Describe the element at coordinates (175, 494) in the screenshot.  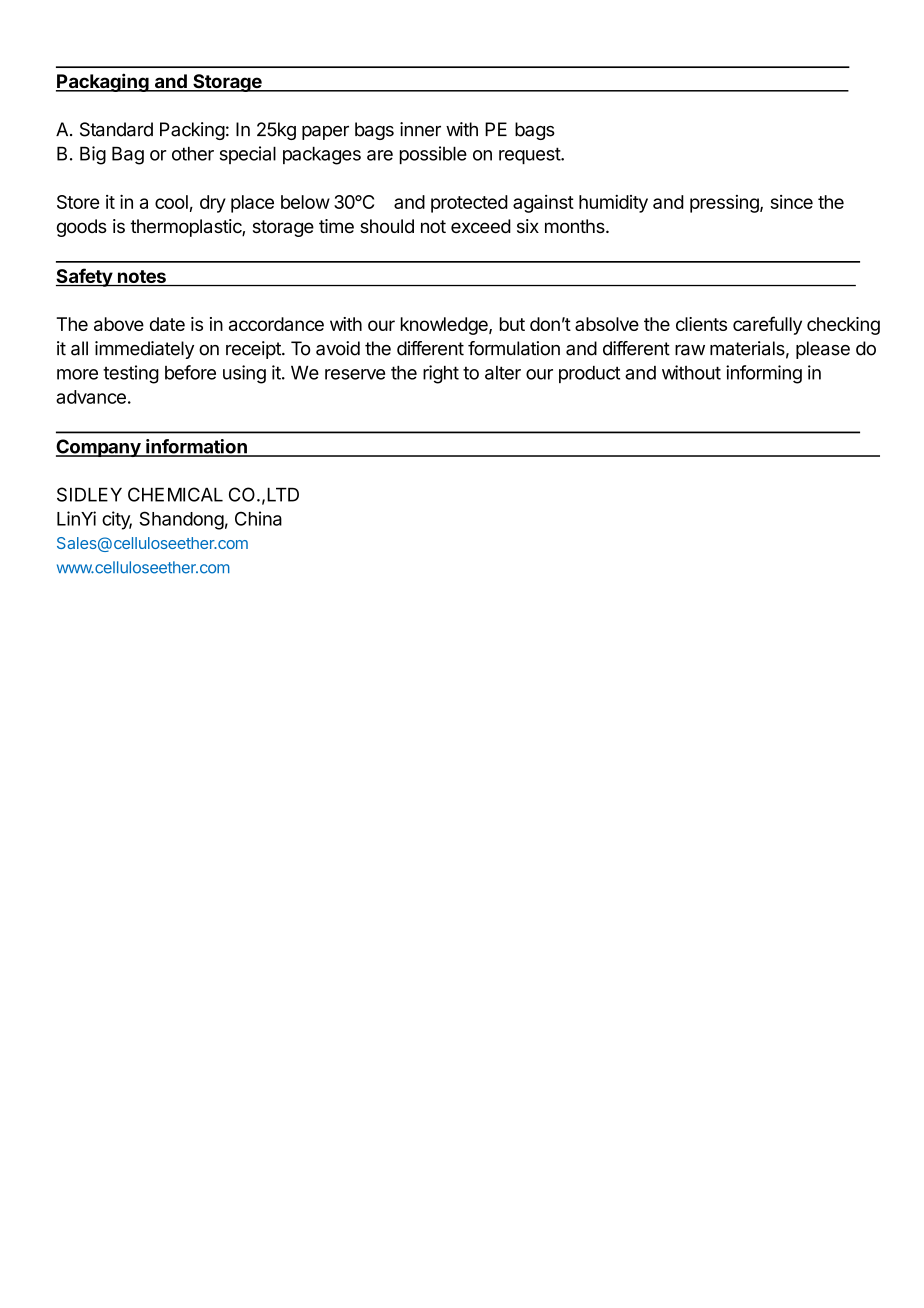
I see `CHEMICAL` at that location.
